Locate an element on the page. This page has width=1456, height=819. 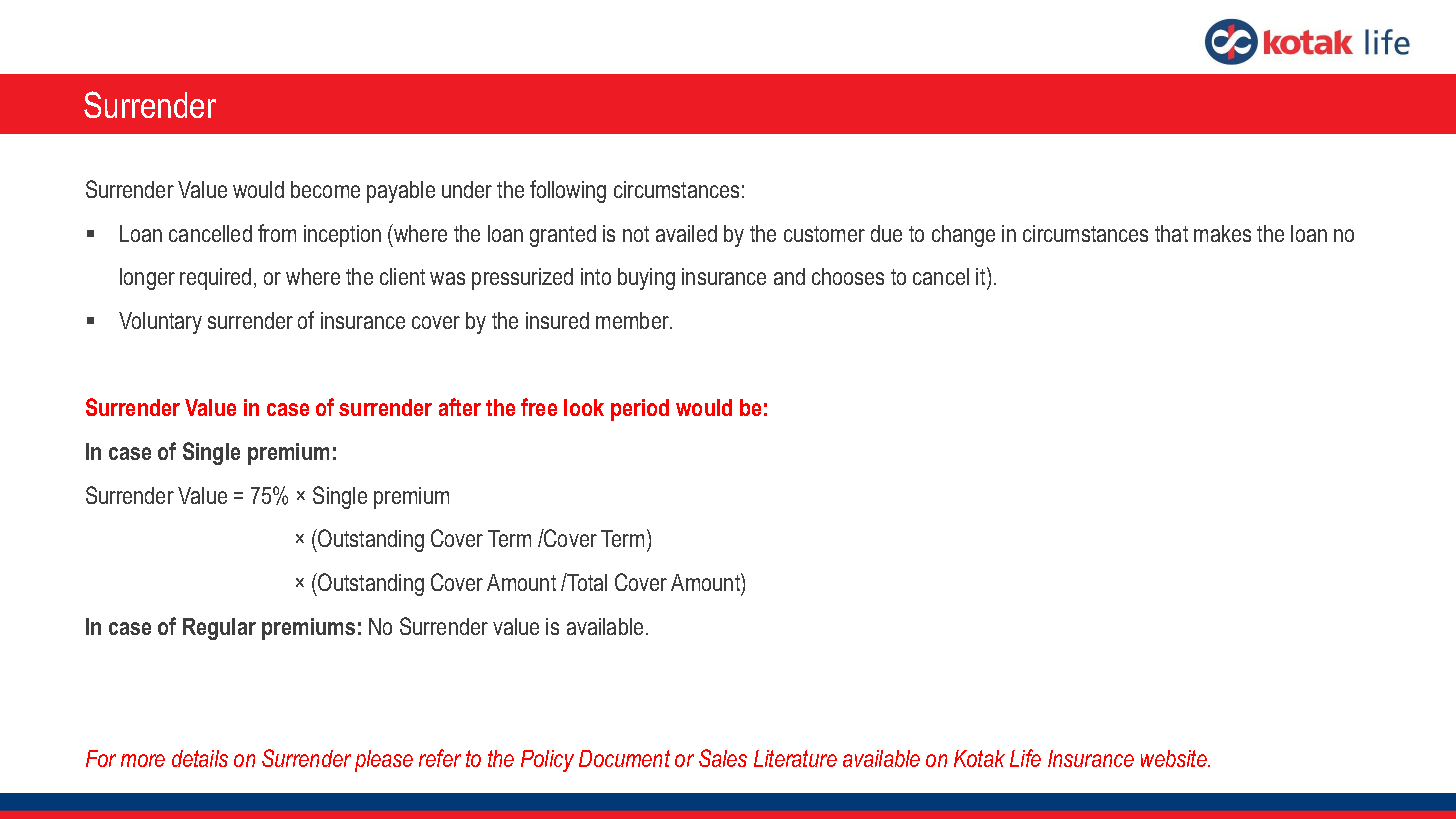
after is located at coordinates (460, 407).
